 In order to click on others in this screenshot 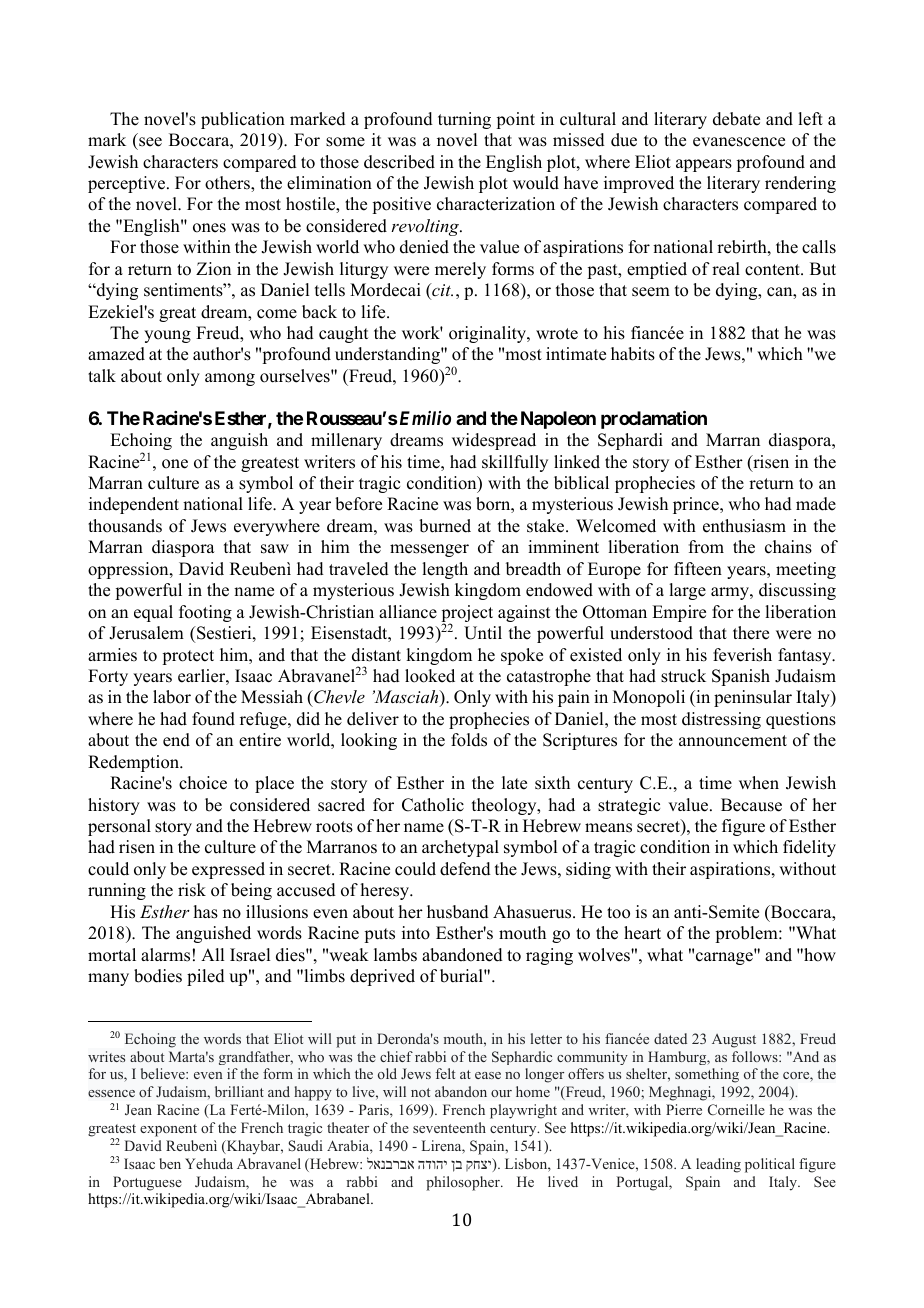, I will do `click(228, 183)`.
